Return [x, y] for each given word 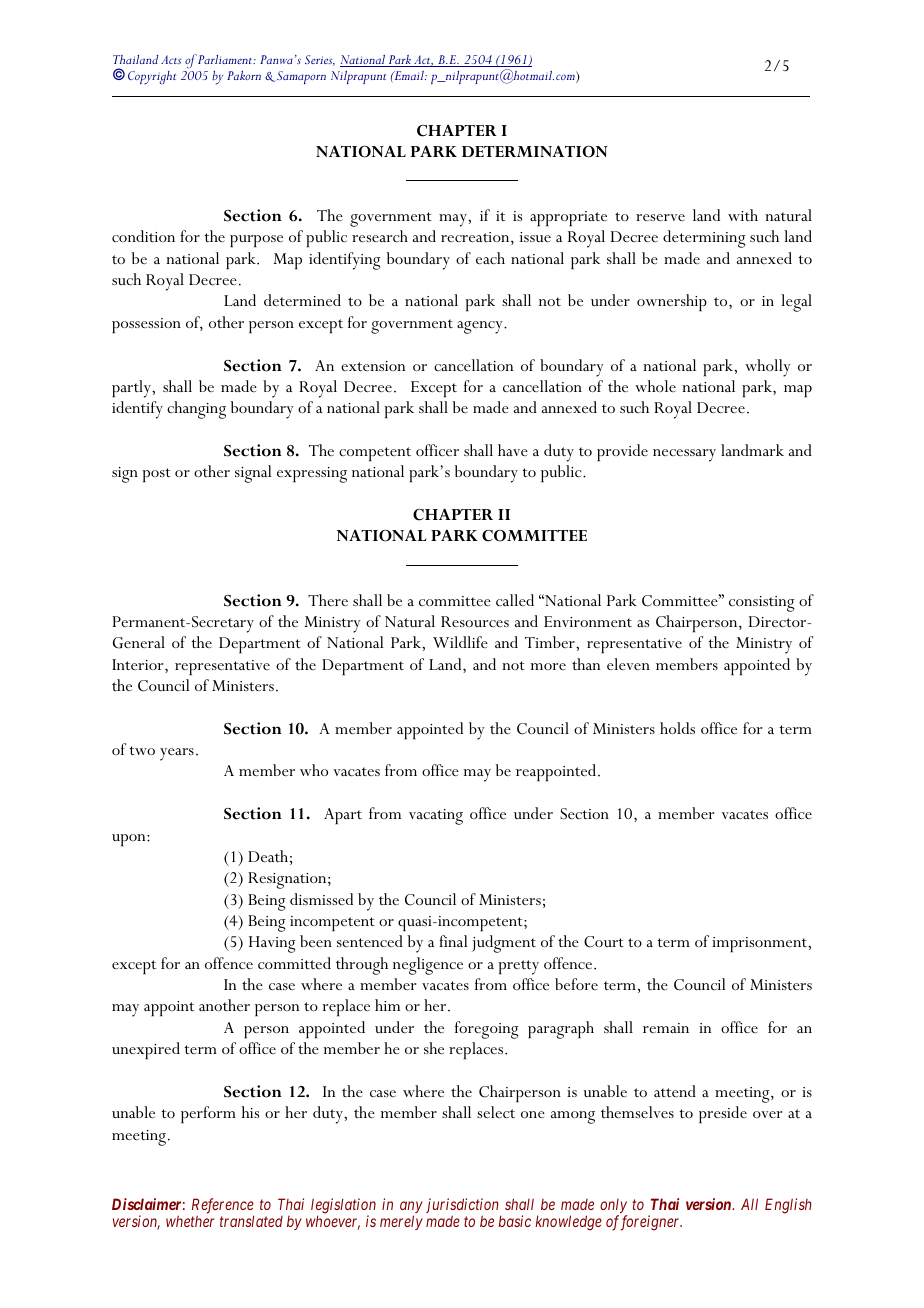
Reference [223, 1207]
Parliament [226, 59]
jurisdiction [463, 1207]
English [788, 1206]
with [743, 215]
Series [320, 60]
